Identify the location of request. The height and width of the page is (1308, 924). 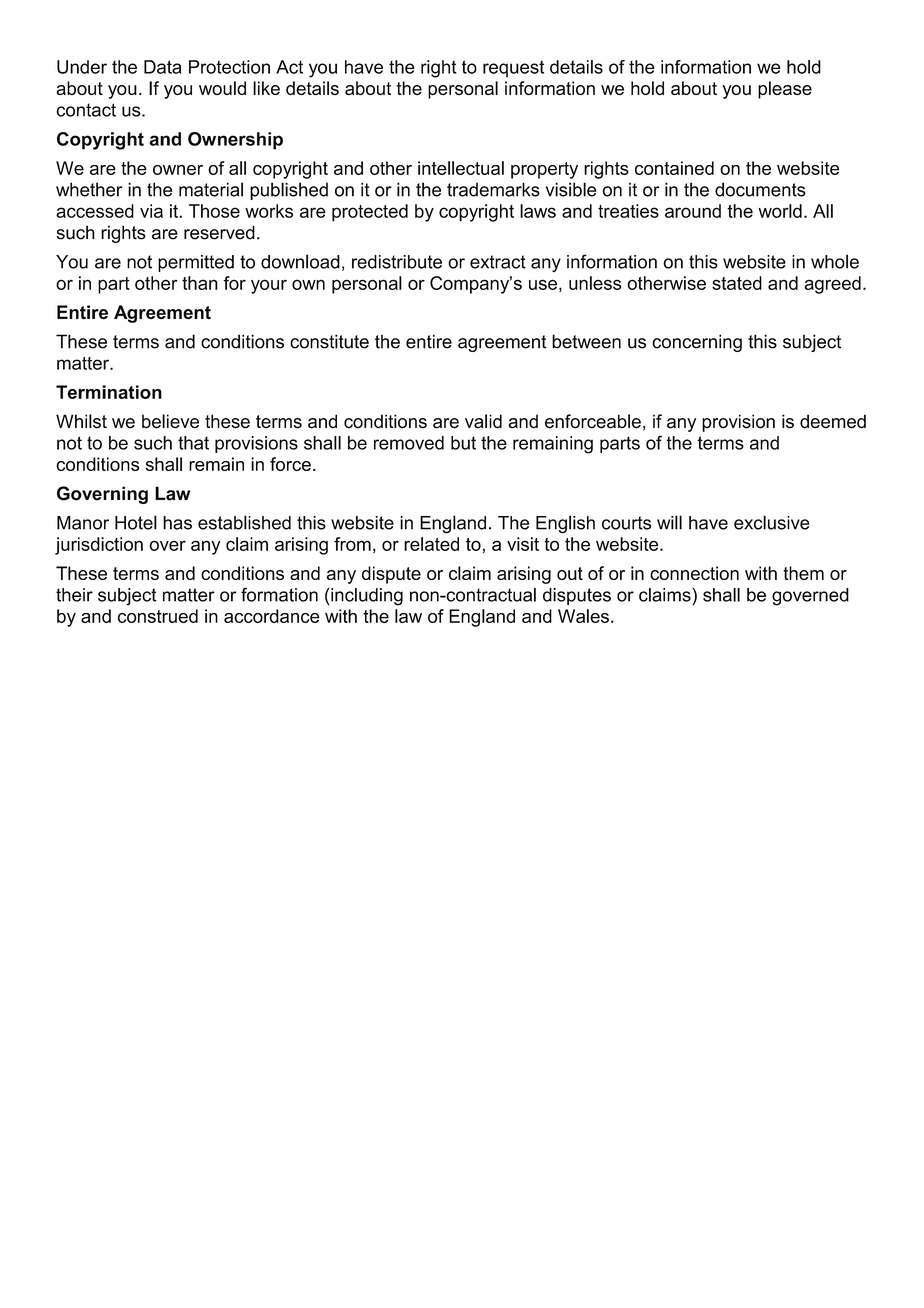
(513, 69).
